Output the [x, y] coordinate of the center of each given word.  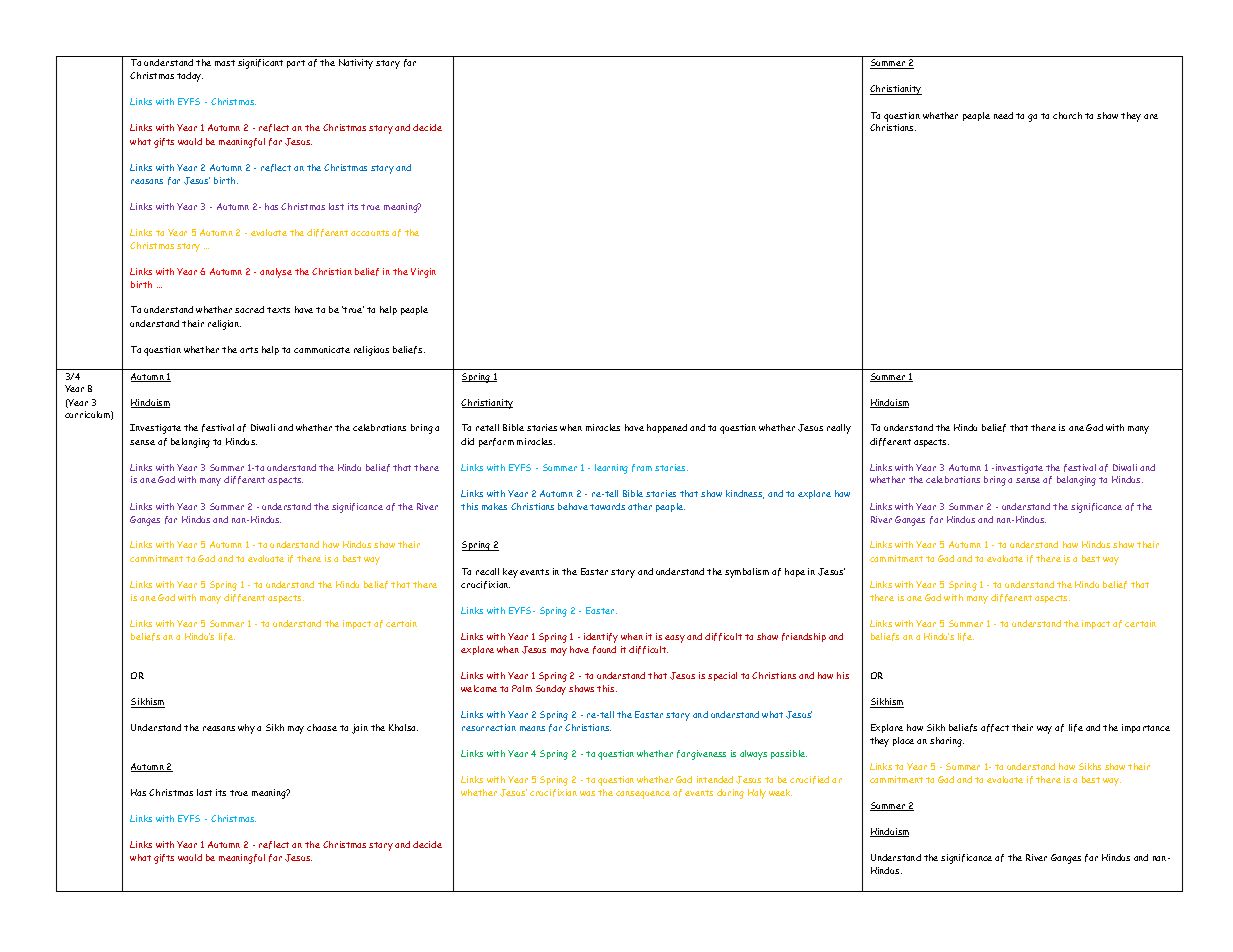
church [1067, 115]
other [640, 506]
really [839, 429]
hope [795, 572]
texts [278, 310]
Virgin [423, 273]
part [296, 64]
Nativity [356, 64]
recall [487, 571]
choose [322, 727]
